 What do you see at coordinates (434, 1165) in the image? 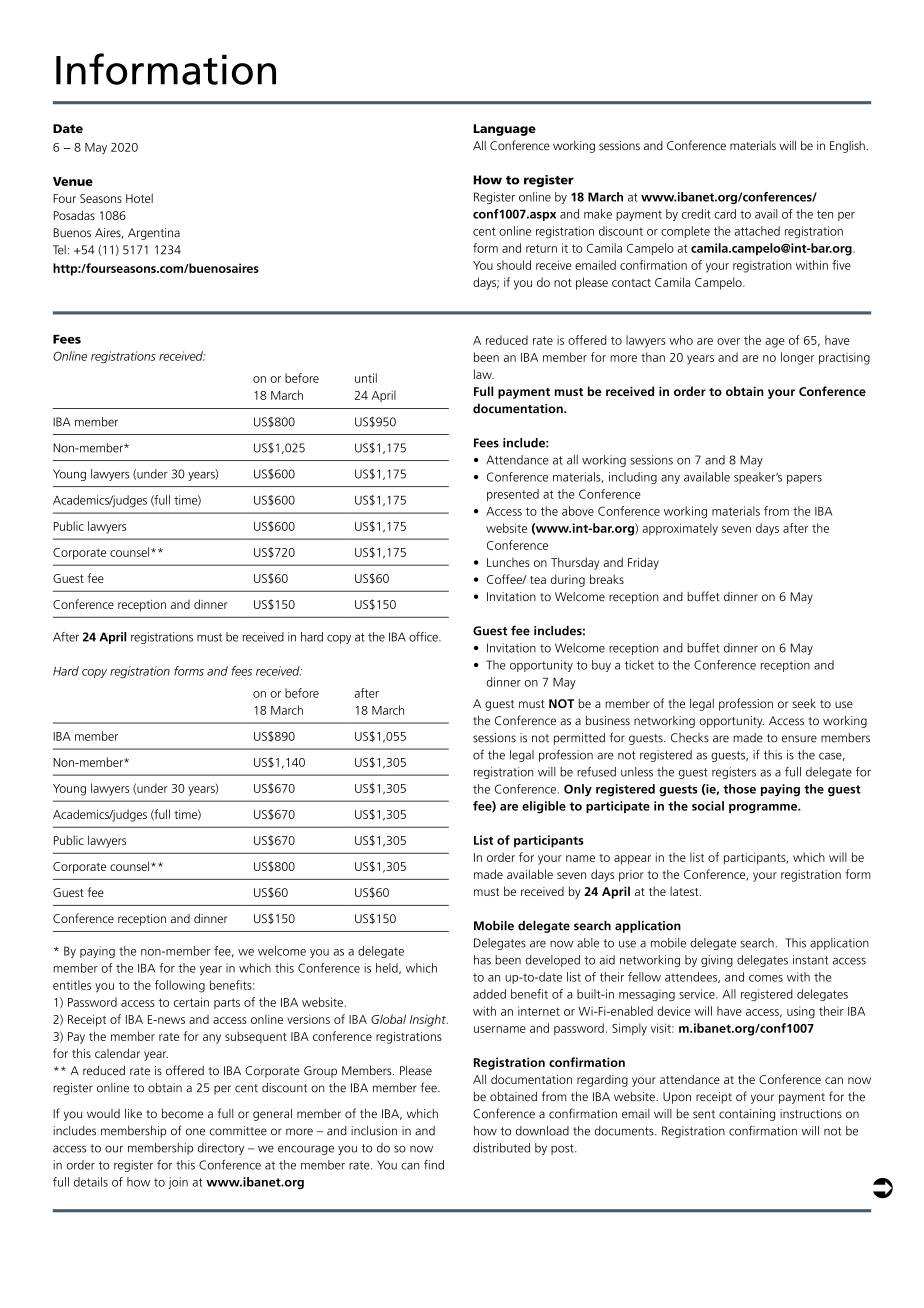
I see `find` at bounding box center [434, 1165].
